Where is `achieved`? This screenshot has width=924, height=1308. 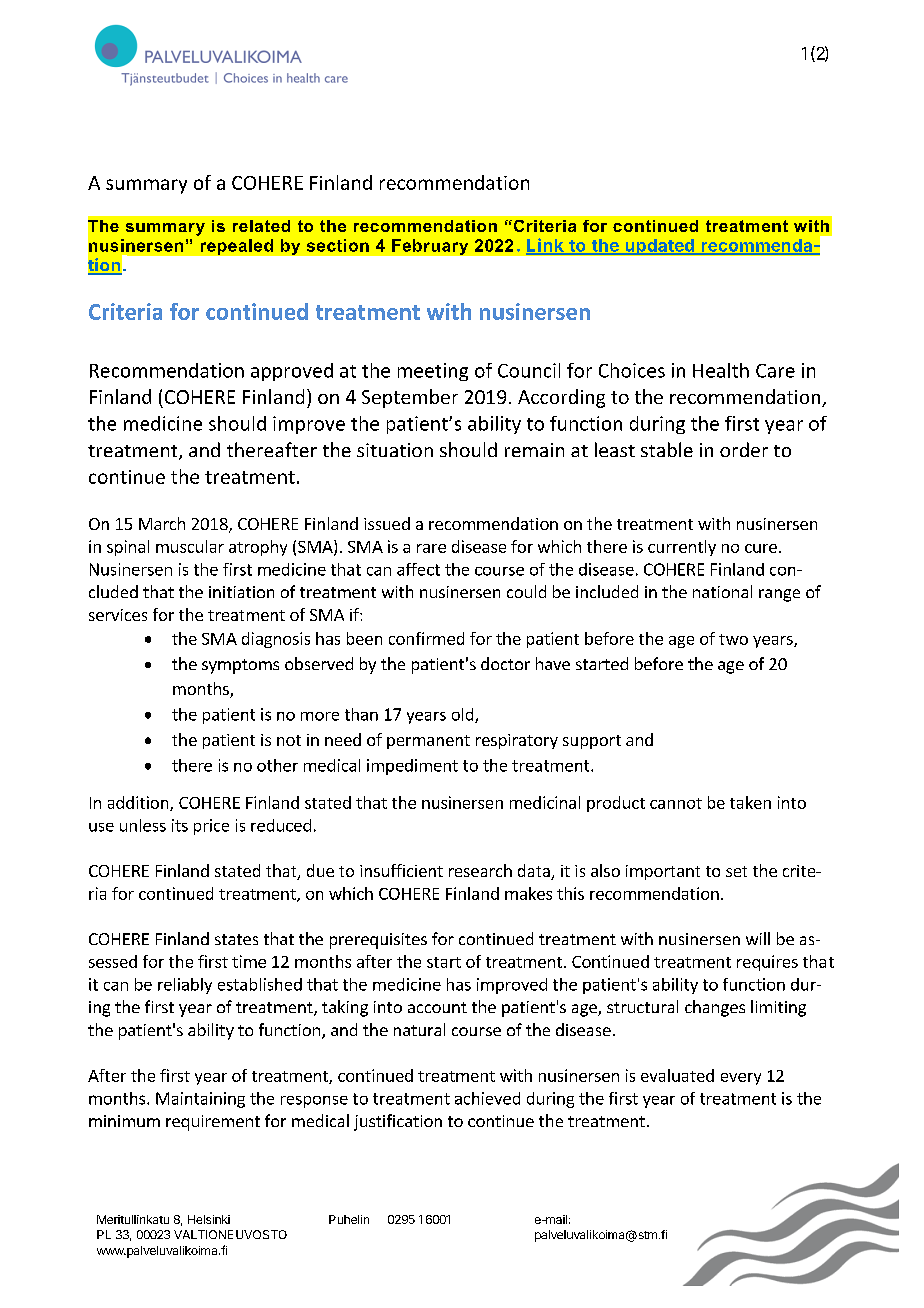 achieved is located at coordinates (487, 1098).
